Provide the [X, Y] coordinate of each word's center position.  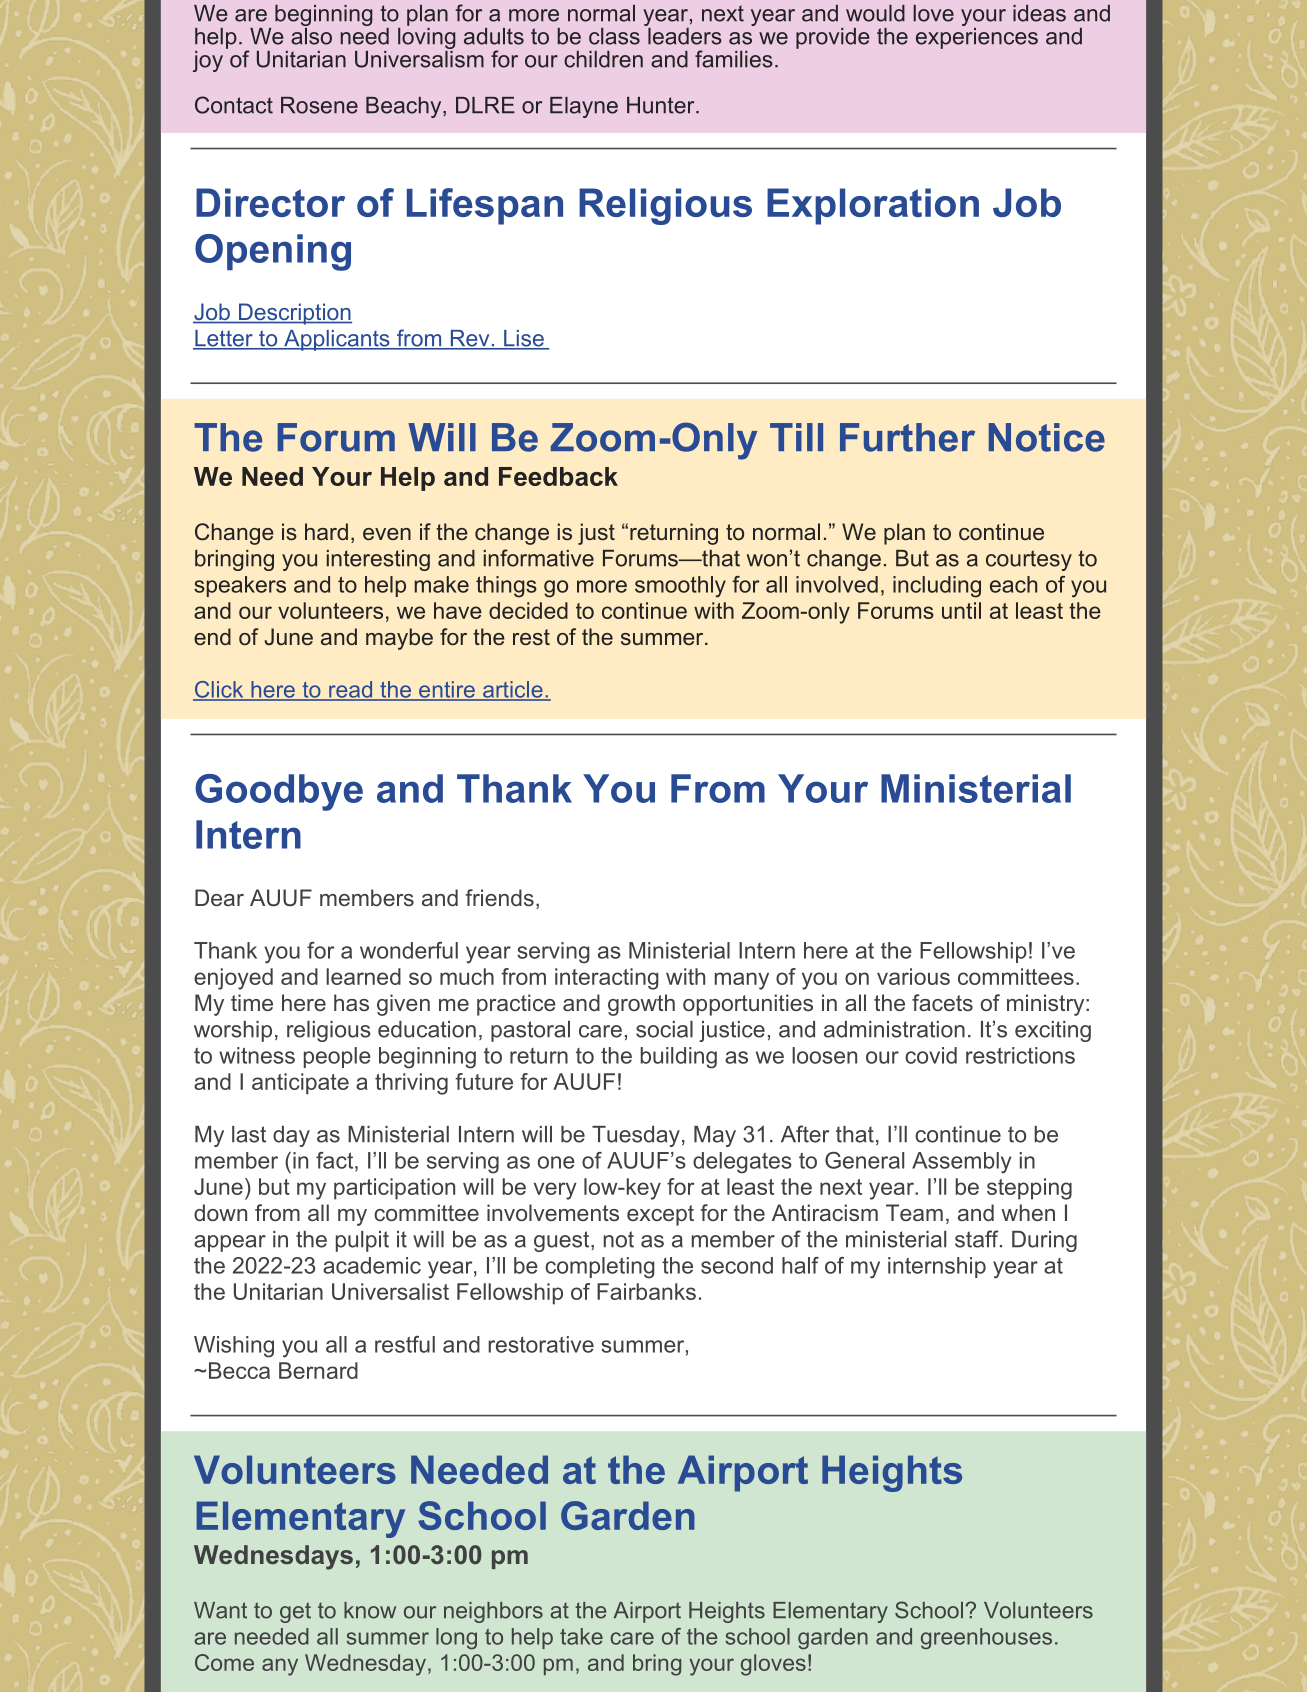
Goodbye [279, 792]
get [295, 1612]
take [581, 1636]
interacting [607, 979]
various [913, 976]
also [311, 35]
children [603, 59]
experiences [977, 37]
